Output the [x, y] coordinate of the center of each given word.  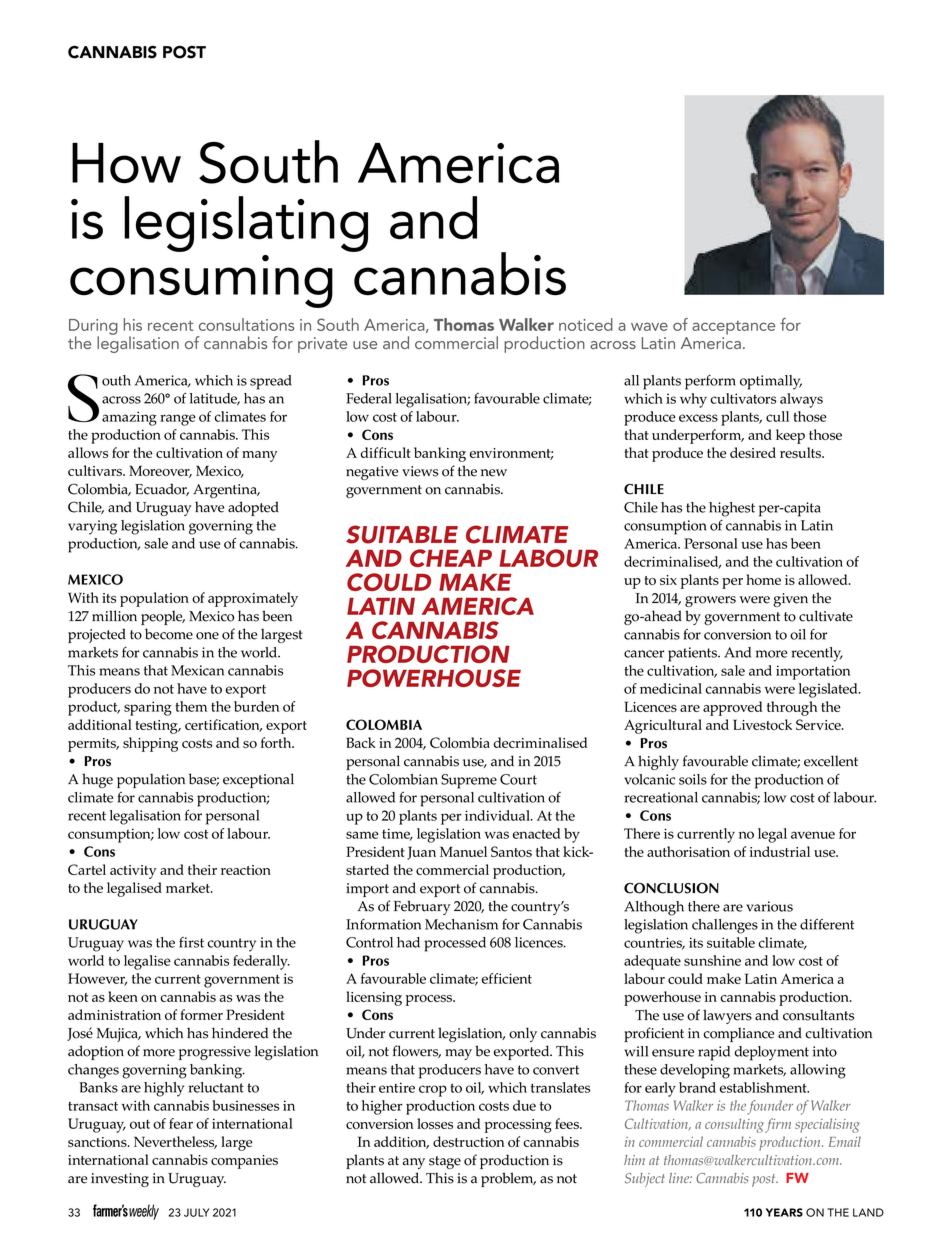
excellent [831, 761]
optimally [771, 382]
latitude [215, 399]
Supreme [469, 781]
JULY [196, 1212]
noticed [586, 324]
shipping [150, 744]
